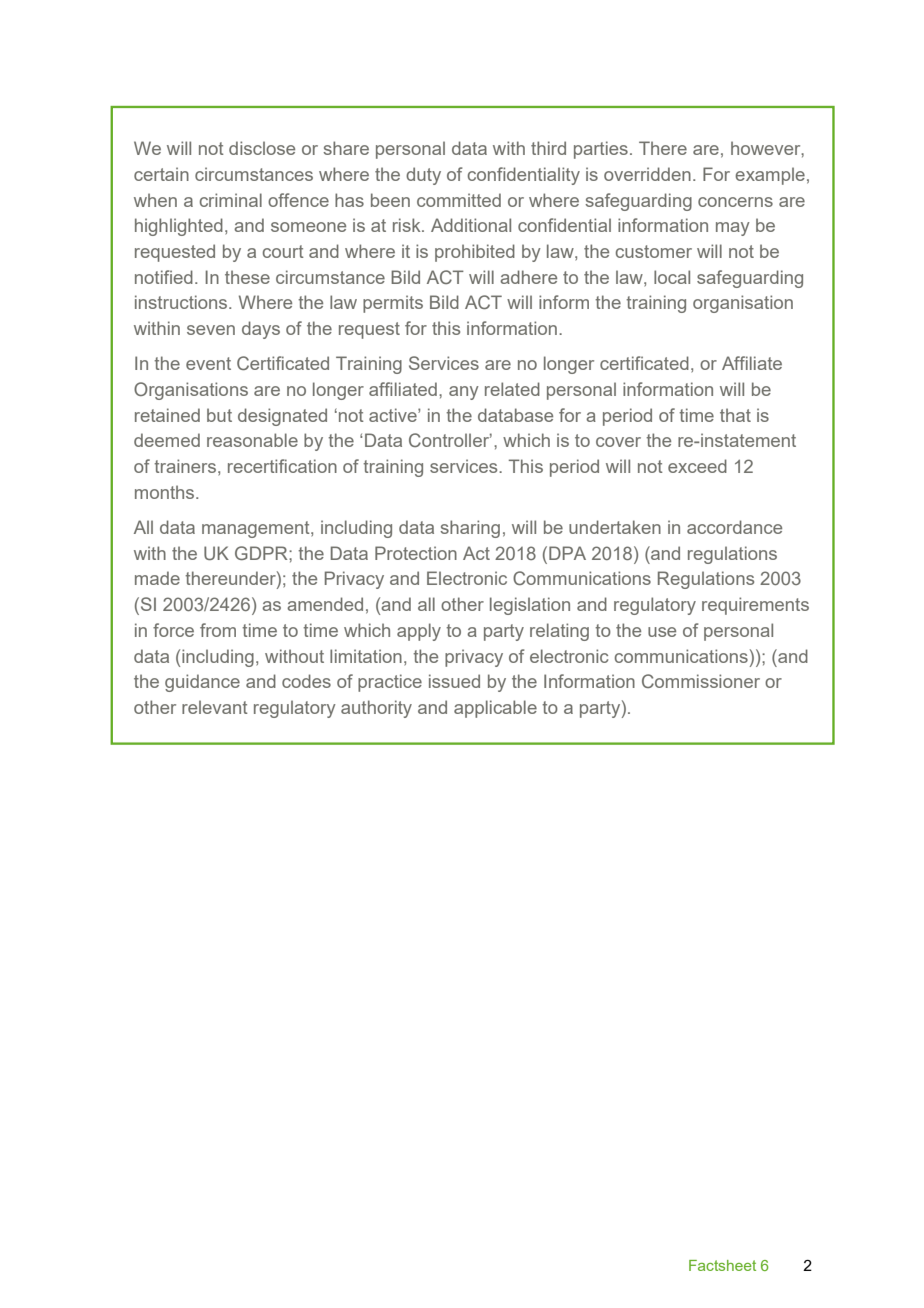 The image size is (924, 1308). Describe the element at coordinates (647, 174) in the screenshot. I see `overridden` at that location.
